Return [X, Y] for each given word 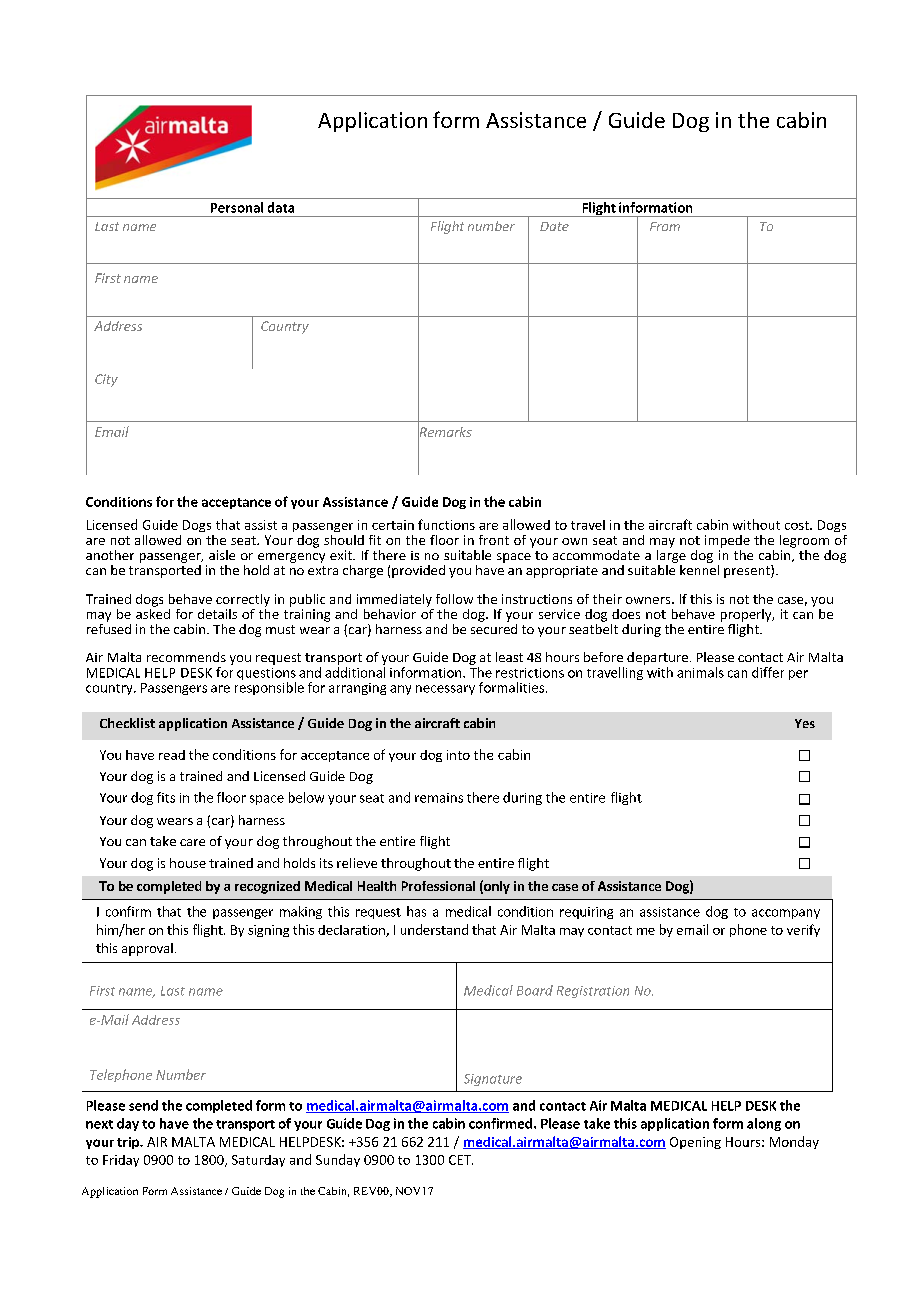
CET [461, 1160]
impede [727, 541]
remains [439, 798]
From [665, 226]
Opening [695, 1143]
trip [129, 1143]
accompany [786, 914]
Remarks [445, 432]
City [106, 380]
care [192, 842]
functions [446, 524]
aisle [222, 555]
